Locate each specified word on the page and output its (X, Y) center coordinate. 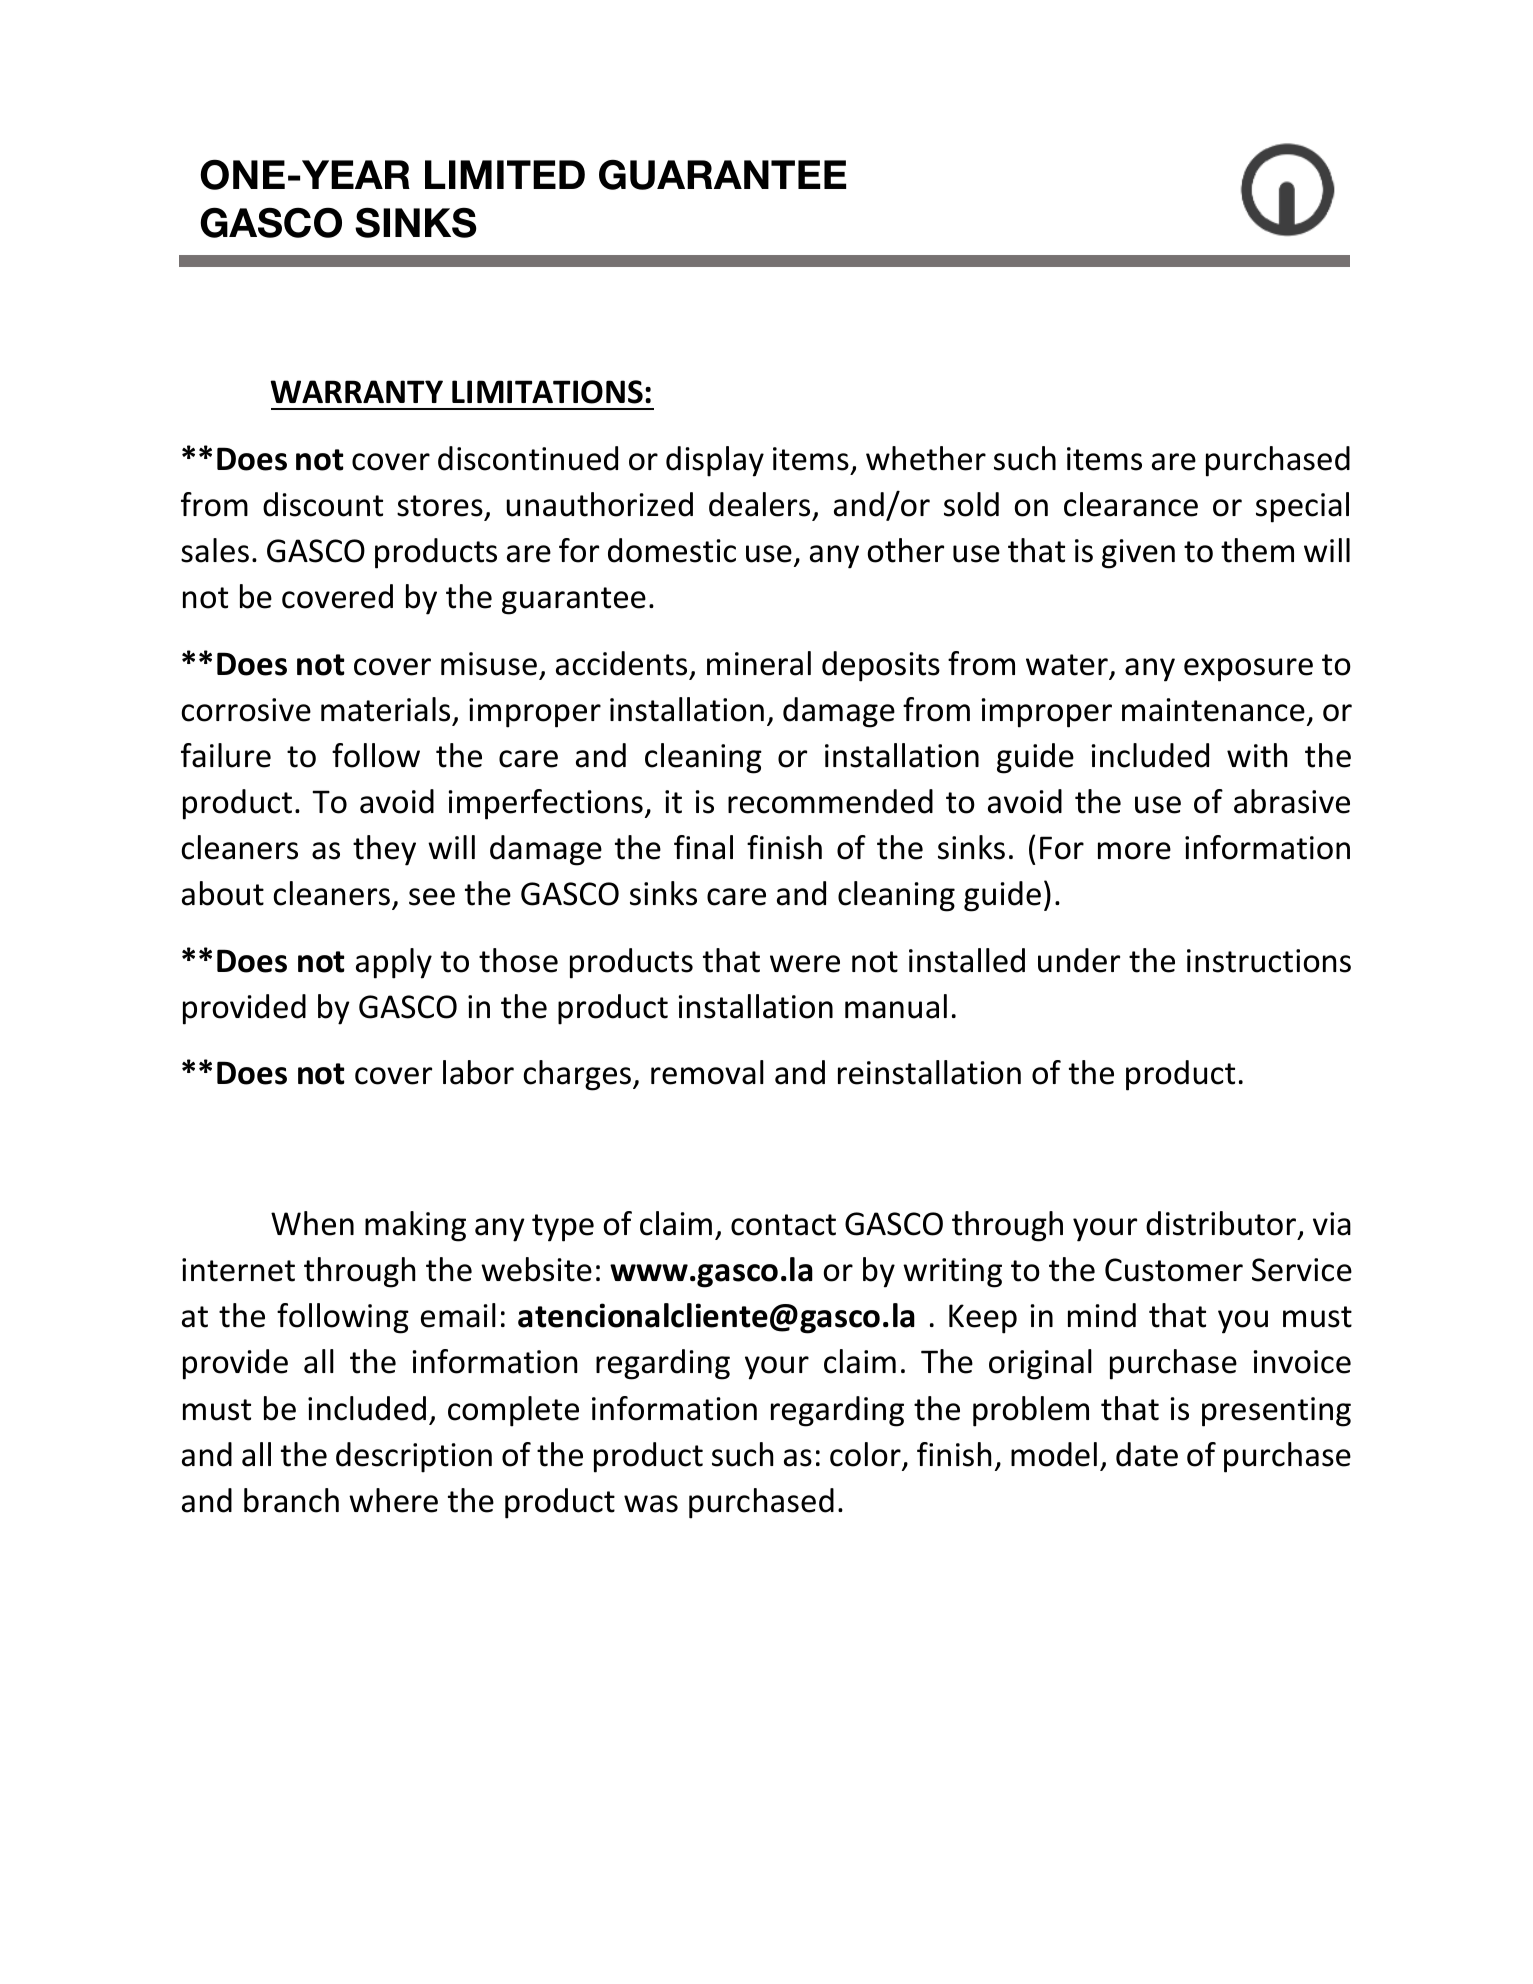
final (703, 847)
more (1134, 851)
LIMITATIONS (547, 392)
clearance (1131, 504)
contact (783, 1225)
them (1257, 550)
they (384, 850)
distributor (1222, 1224)
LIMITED (505, 174)
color (866, 1455)
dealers (759, 504)
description (414, 1457)
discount (323, 504)
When (312, 1223)
